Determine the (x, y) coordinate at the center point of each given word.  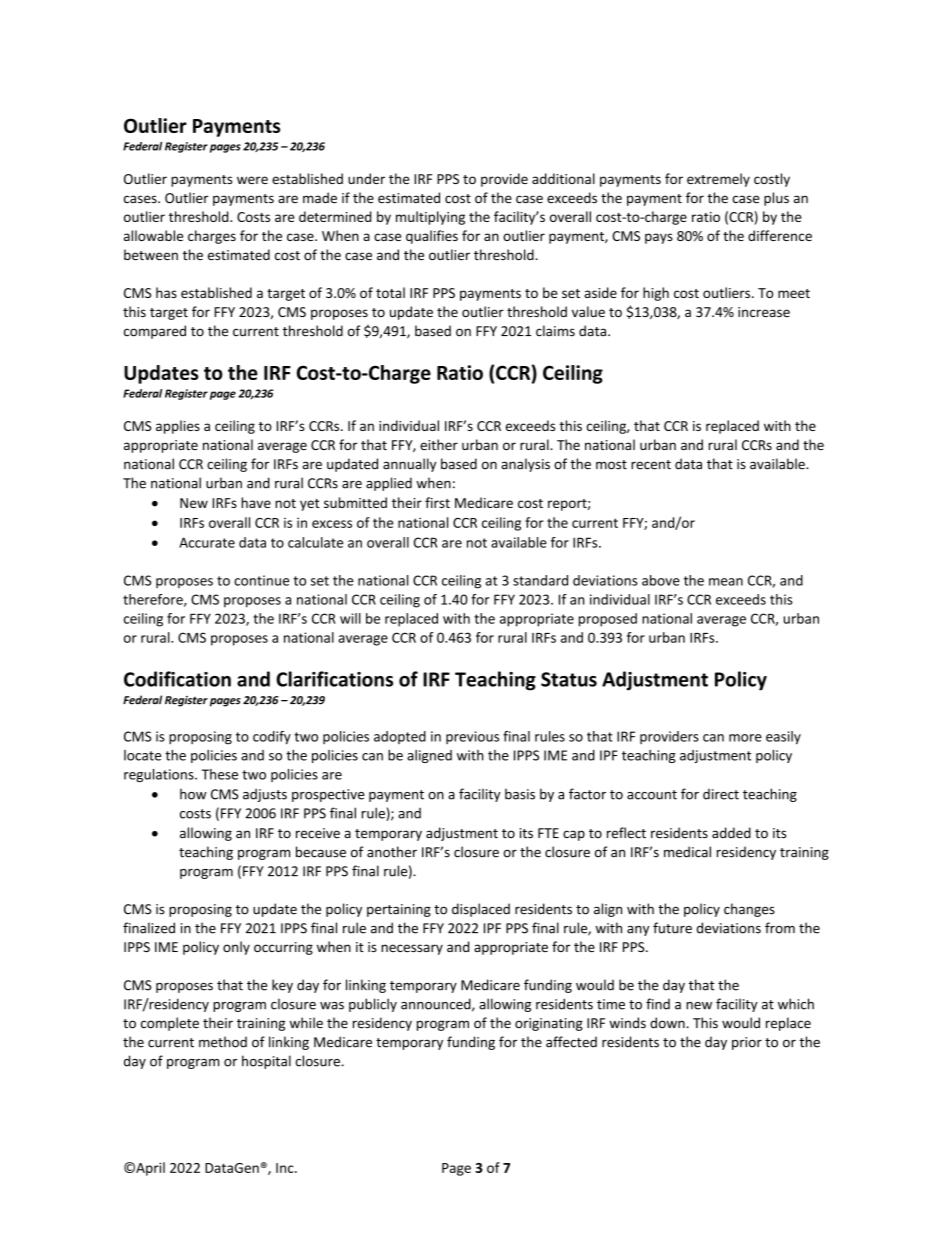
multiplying (430, 218)
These (220, 774)
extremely (718, 180)
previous (472, 737)
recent (651, 465)
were (252, 180)
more (745, 738)
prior (747, 1043)
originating (549, 1024)
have (256, 502)
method (223, 1042)
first (437, 502)
